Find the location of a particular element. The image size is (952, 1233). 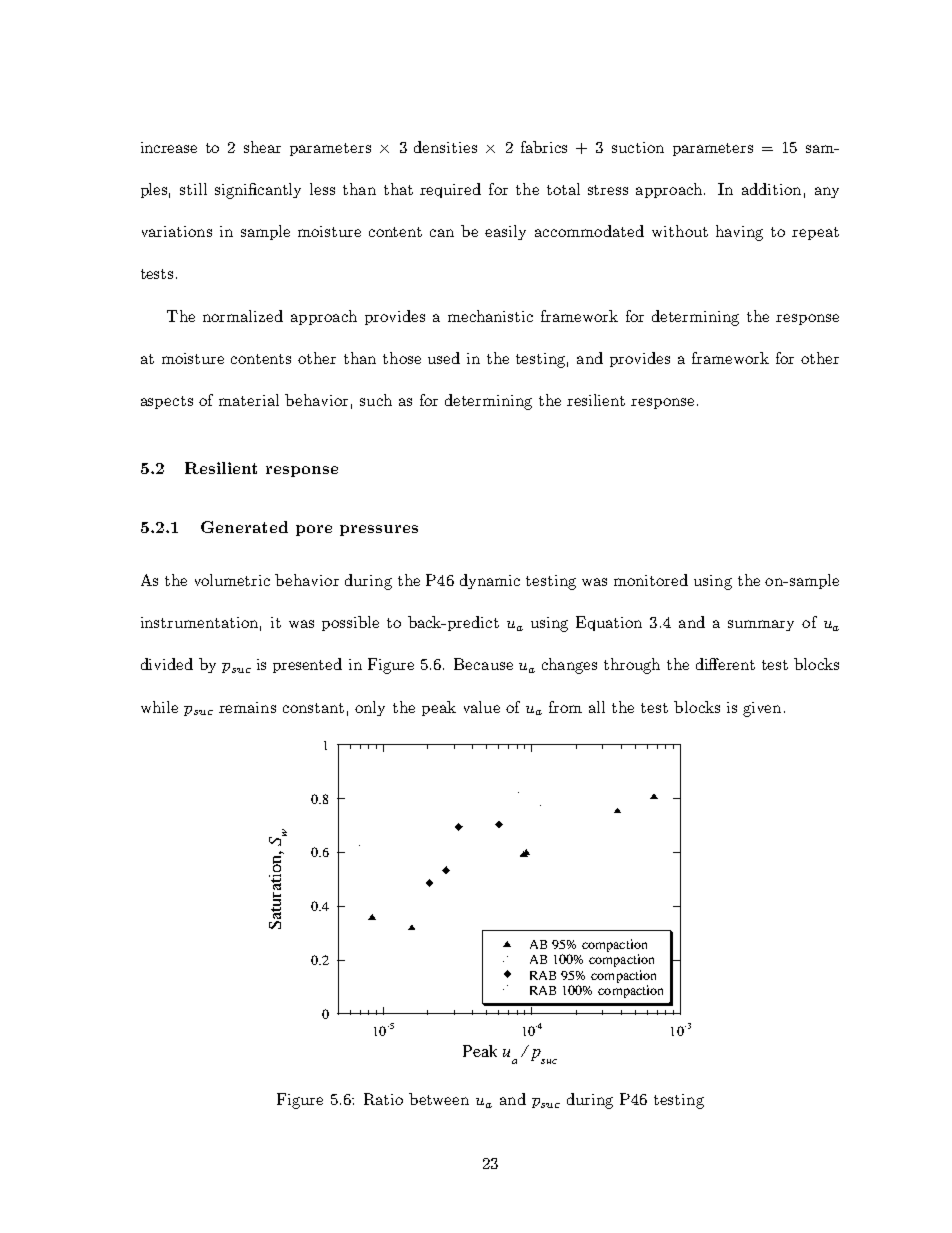

significantly is located at coordinates (258, 191).
